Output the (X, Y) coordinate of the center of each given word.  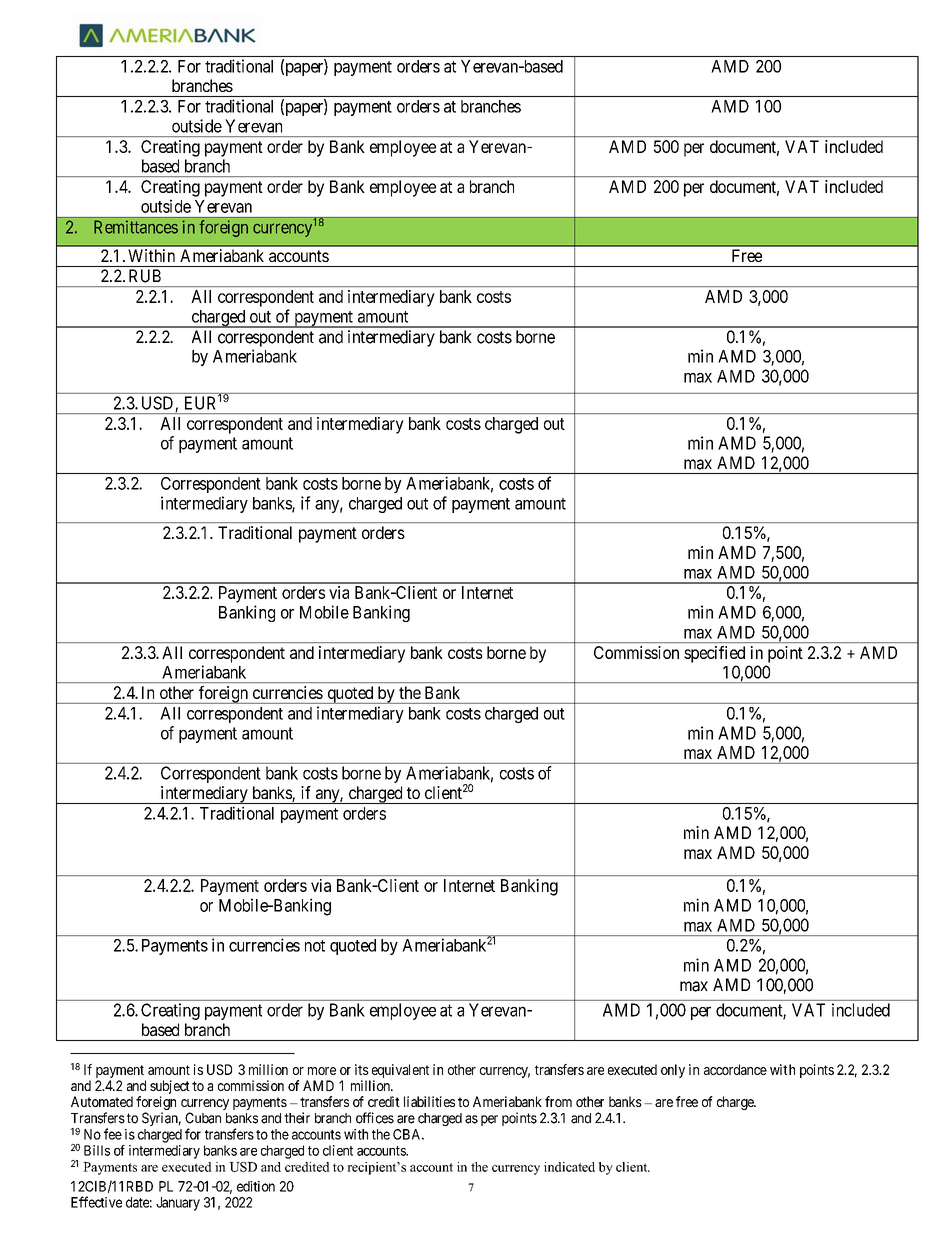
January (178, 1204)
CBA (408, 1134)
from (558, 1101)
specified (714, 654)
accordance (735, 1069)
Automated (102, 1101)
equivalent (400, 1071)
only (673, 1071)
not (315, 946)
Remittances (136, 227)
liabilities (429, 1101)
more (322, 1071)
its (362, 1069)
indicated (569, 1167)
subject (170, 1087)
